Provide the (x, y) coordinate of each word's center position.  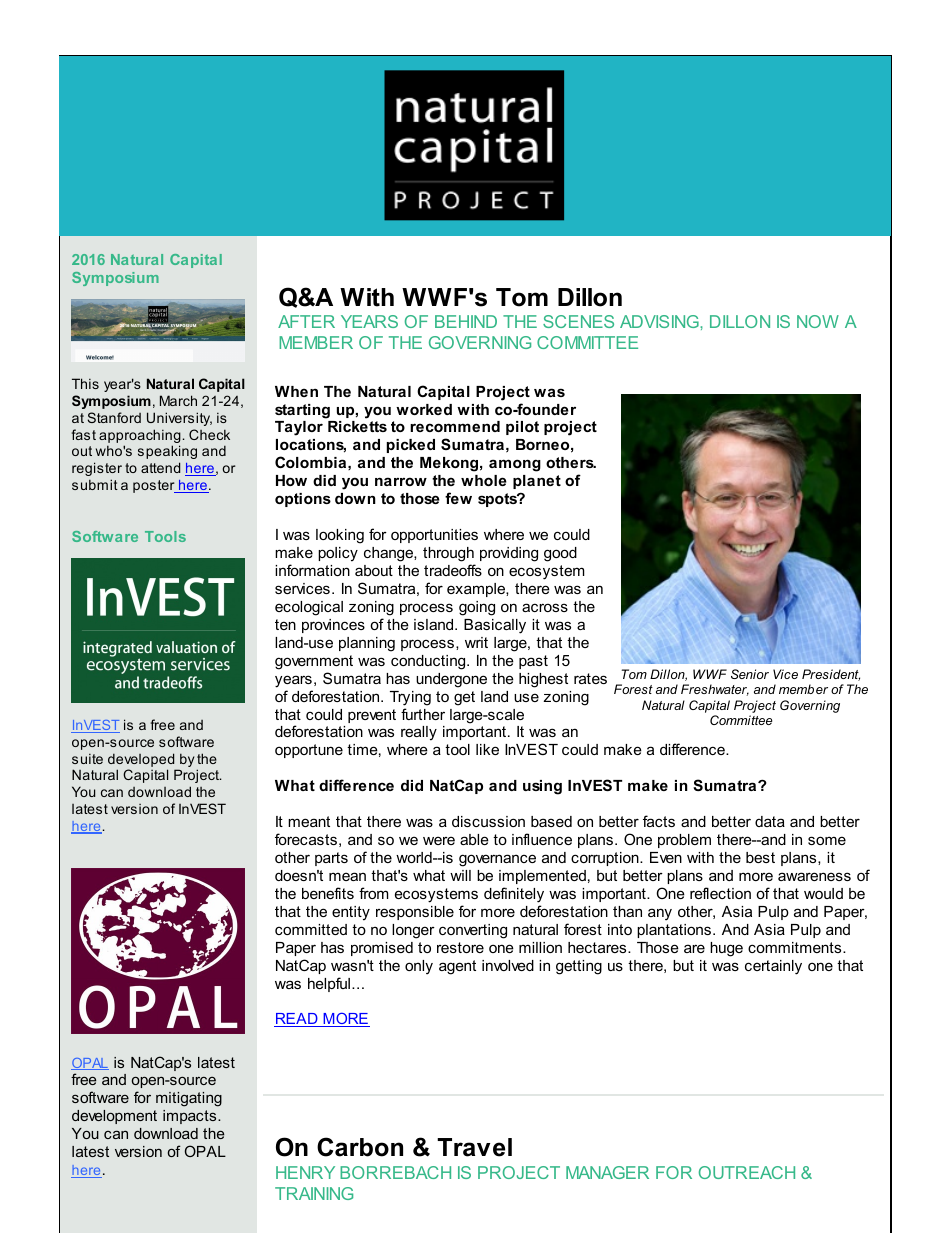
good (560, 554)
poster (155, 486)
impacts (191, 1117)
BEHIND (466, 321)
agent (457, 967)
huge (726, 949)
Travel (474, 1147)
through (448, 554)
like (487, 749)
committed (311, 929)
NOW (818, 321)
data (770, 821)
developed (142, 761)
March (178, 400)
